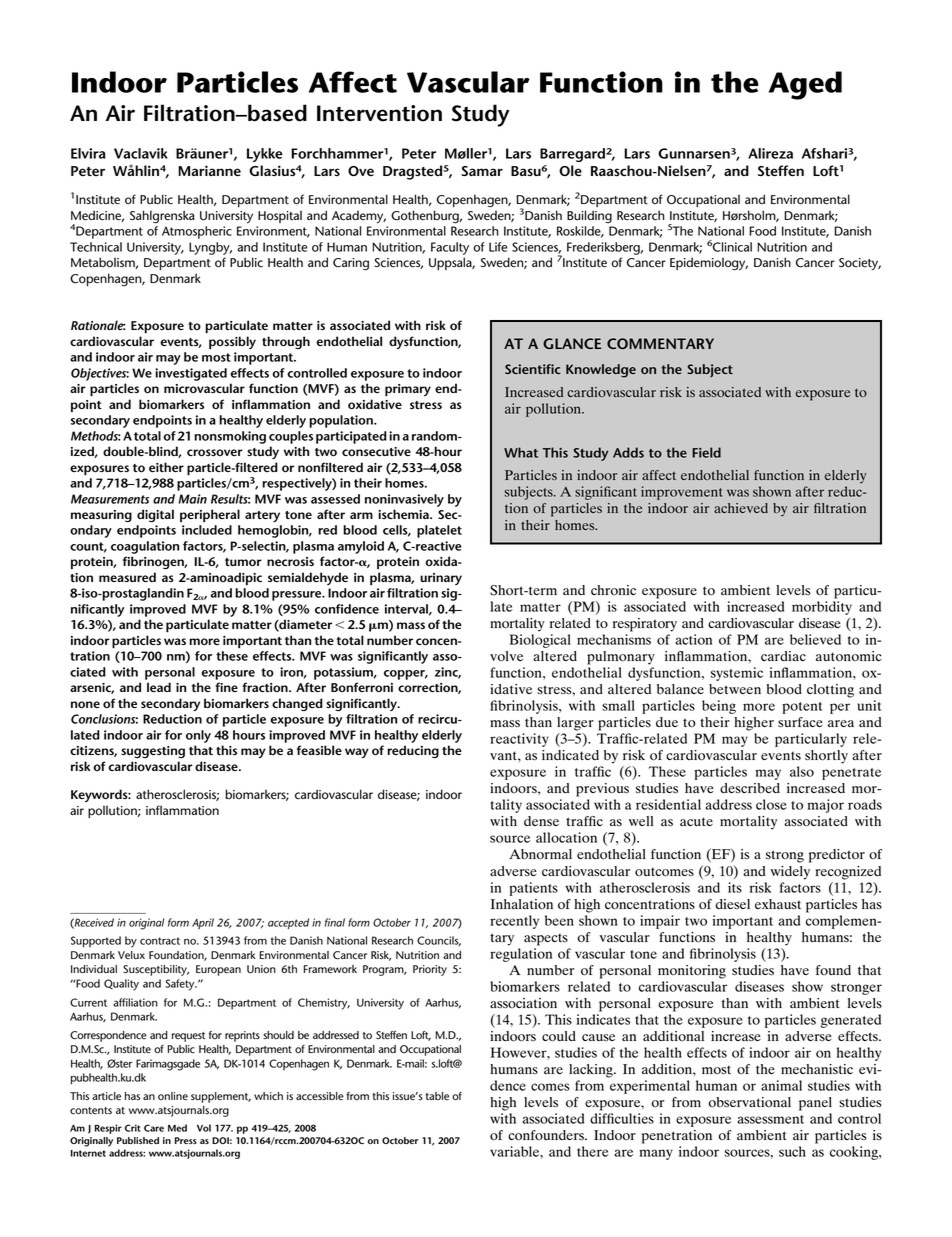  What do you see at coordinates (778, 904) in the page?
I see `exhaust` at bounding box center [778, 904].
